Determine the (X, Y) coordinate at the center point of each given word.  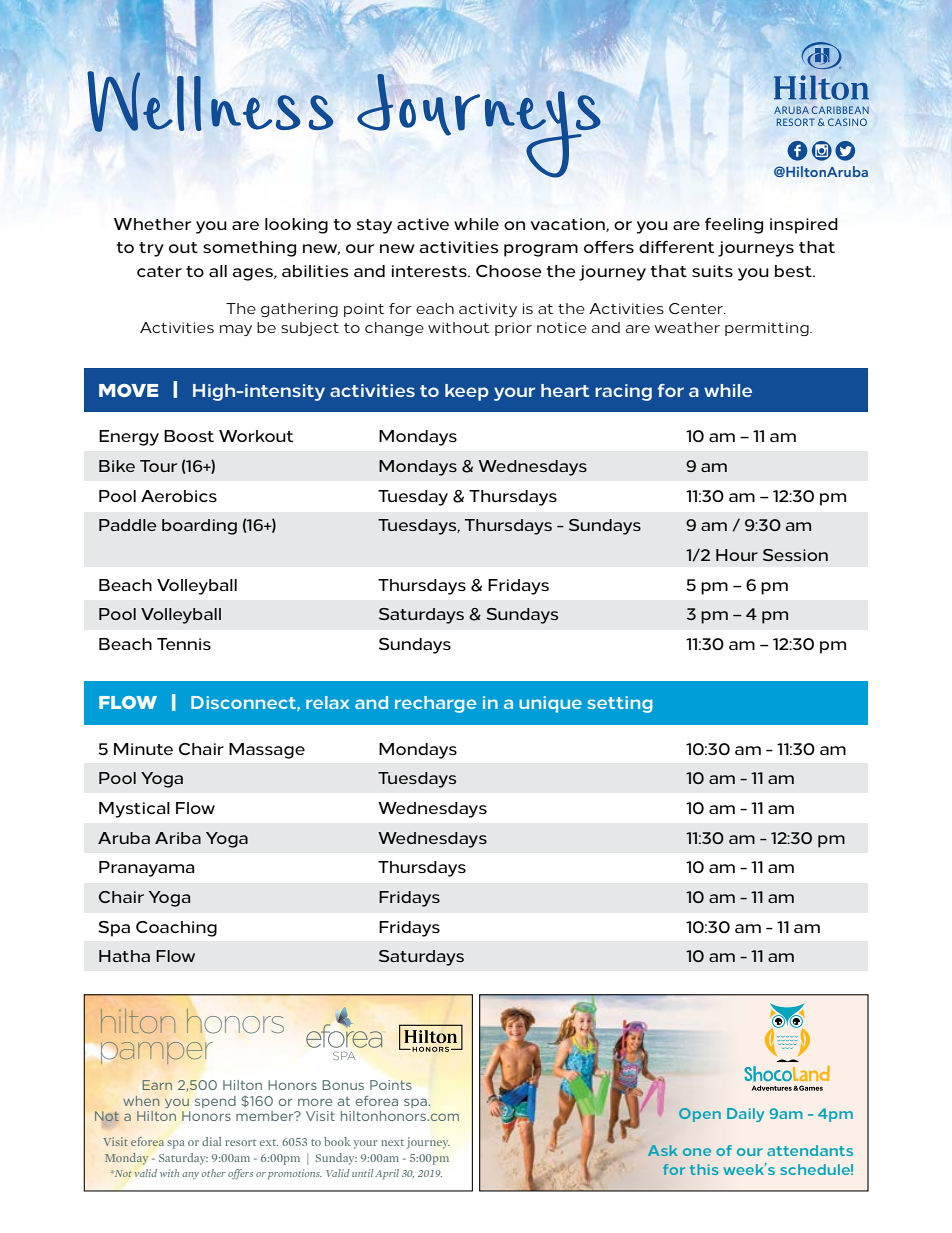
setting (620, 704)
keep (467, 392)
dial (211, 1141)
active (423, 224)
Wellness (210, 100)
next (392, 1142)
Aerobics (179, 496)
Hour (737, 555)
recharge (435, 704)
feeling (734, 226)
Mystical (134, 810)
